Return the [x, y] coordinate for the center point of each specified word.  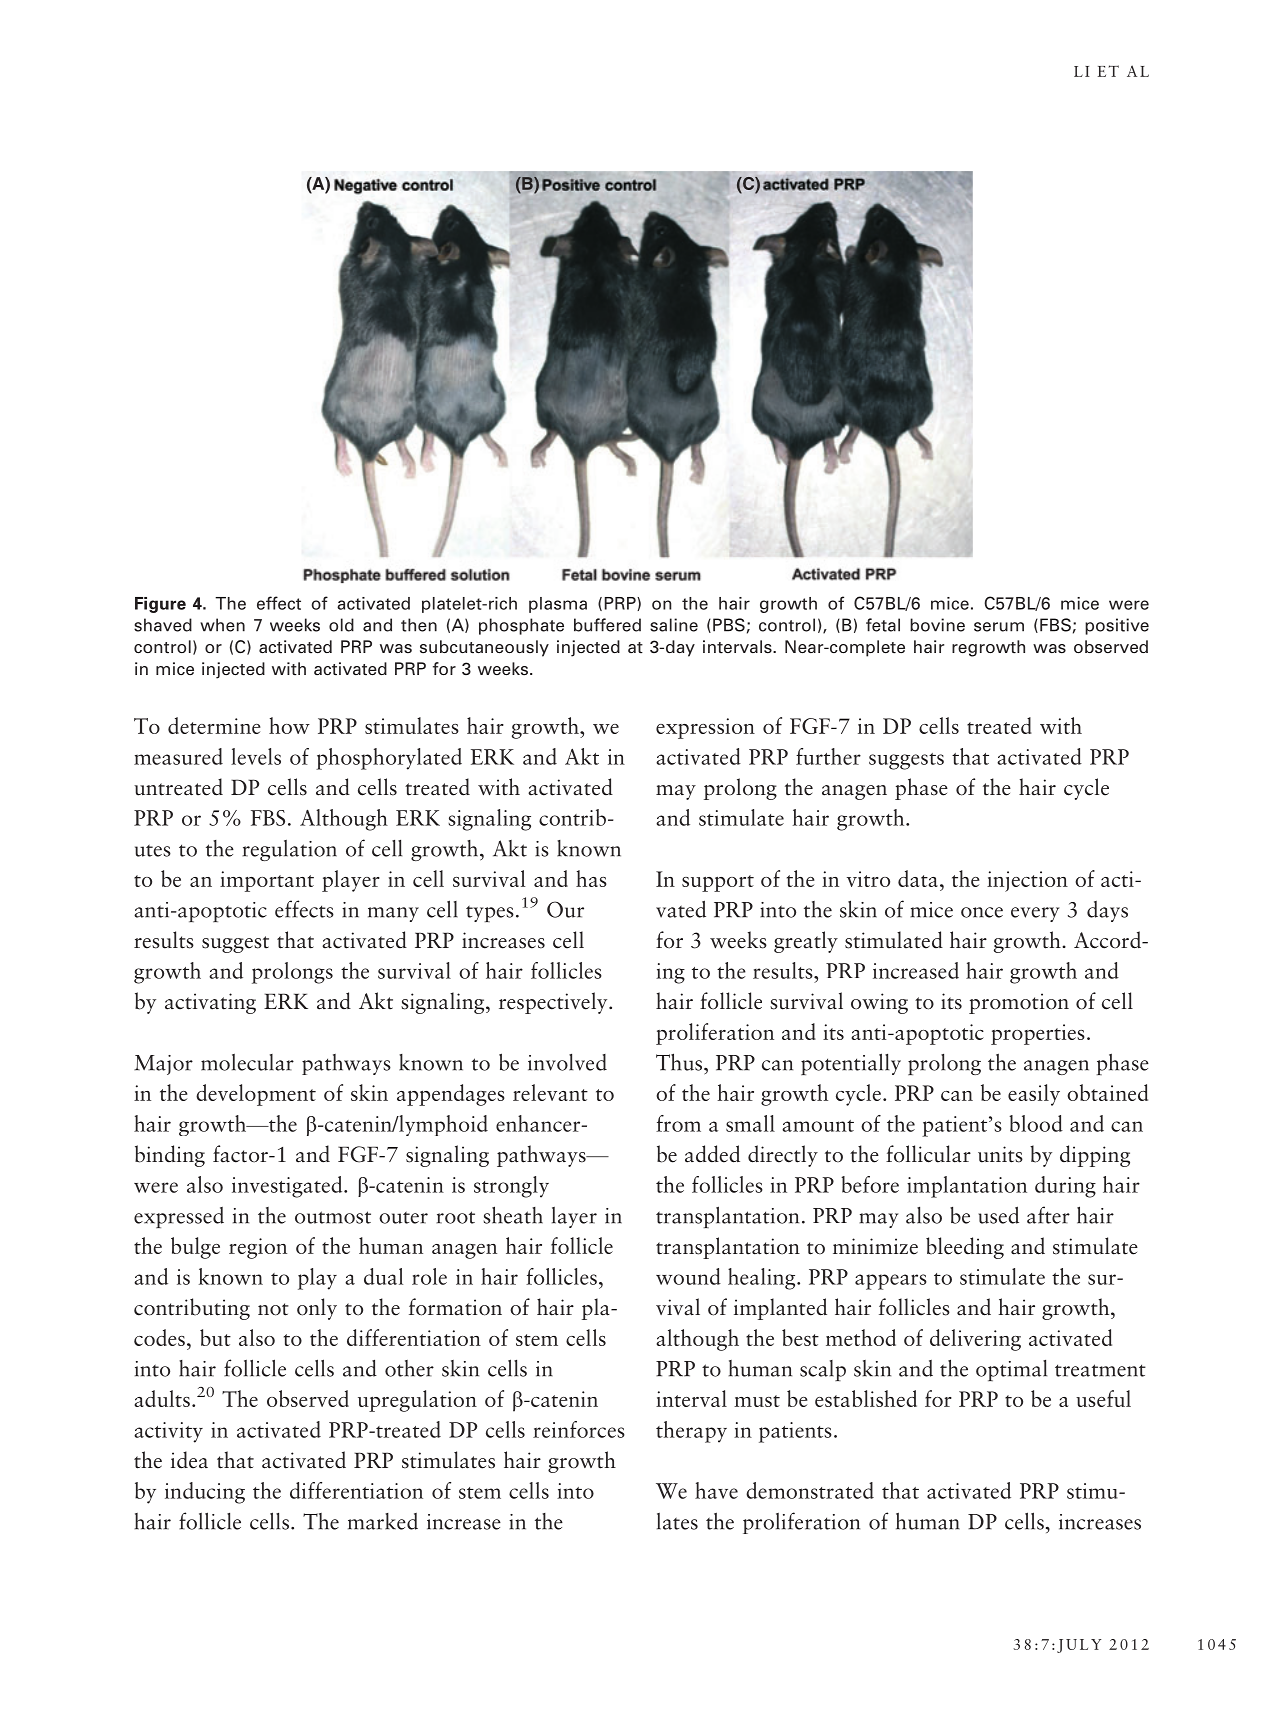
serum [999, 627]
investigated [288, 1187]
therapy [691, 1432]
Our [565, 909]
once [982, 912]
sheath [513, 1215]
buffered [607, 625]
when [222, 625]
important [267, 881]
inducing [205, 1493]
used [999, 1215]
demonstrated [810, 1490]
